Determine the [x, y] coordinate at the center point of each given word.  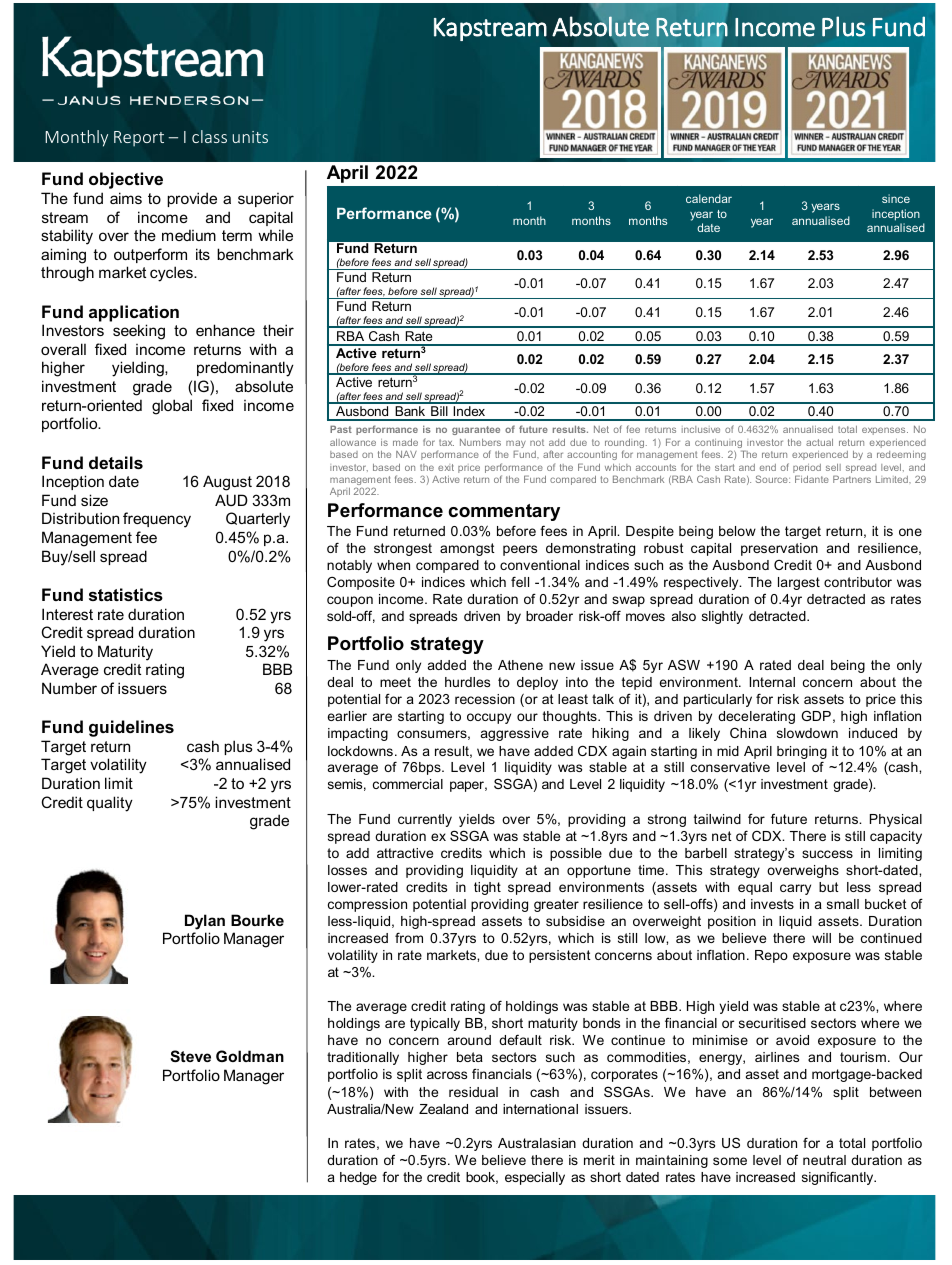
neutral [824, 1160]
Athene [520, 665]
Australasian [537, 1143]
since [896, 198]
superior [266, 200]
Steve [190, 1056]
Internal [772, 682]
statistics [126, 594]
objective [126, 180]
